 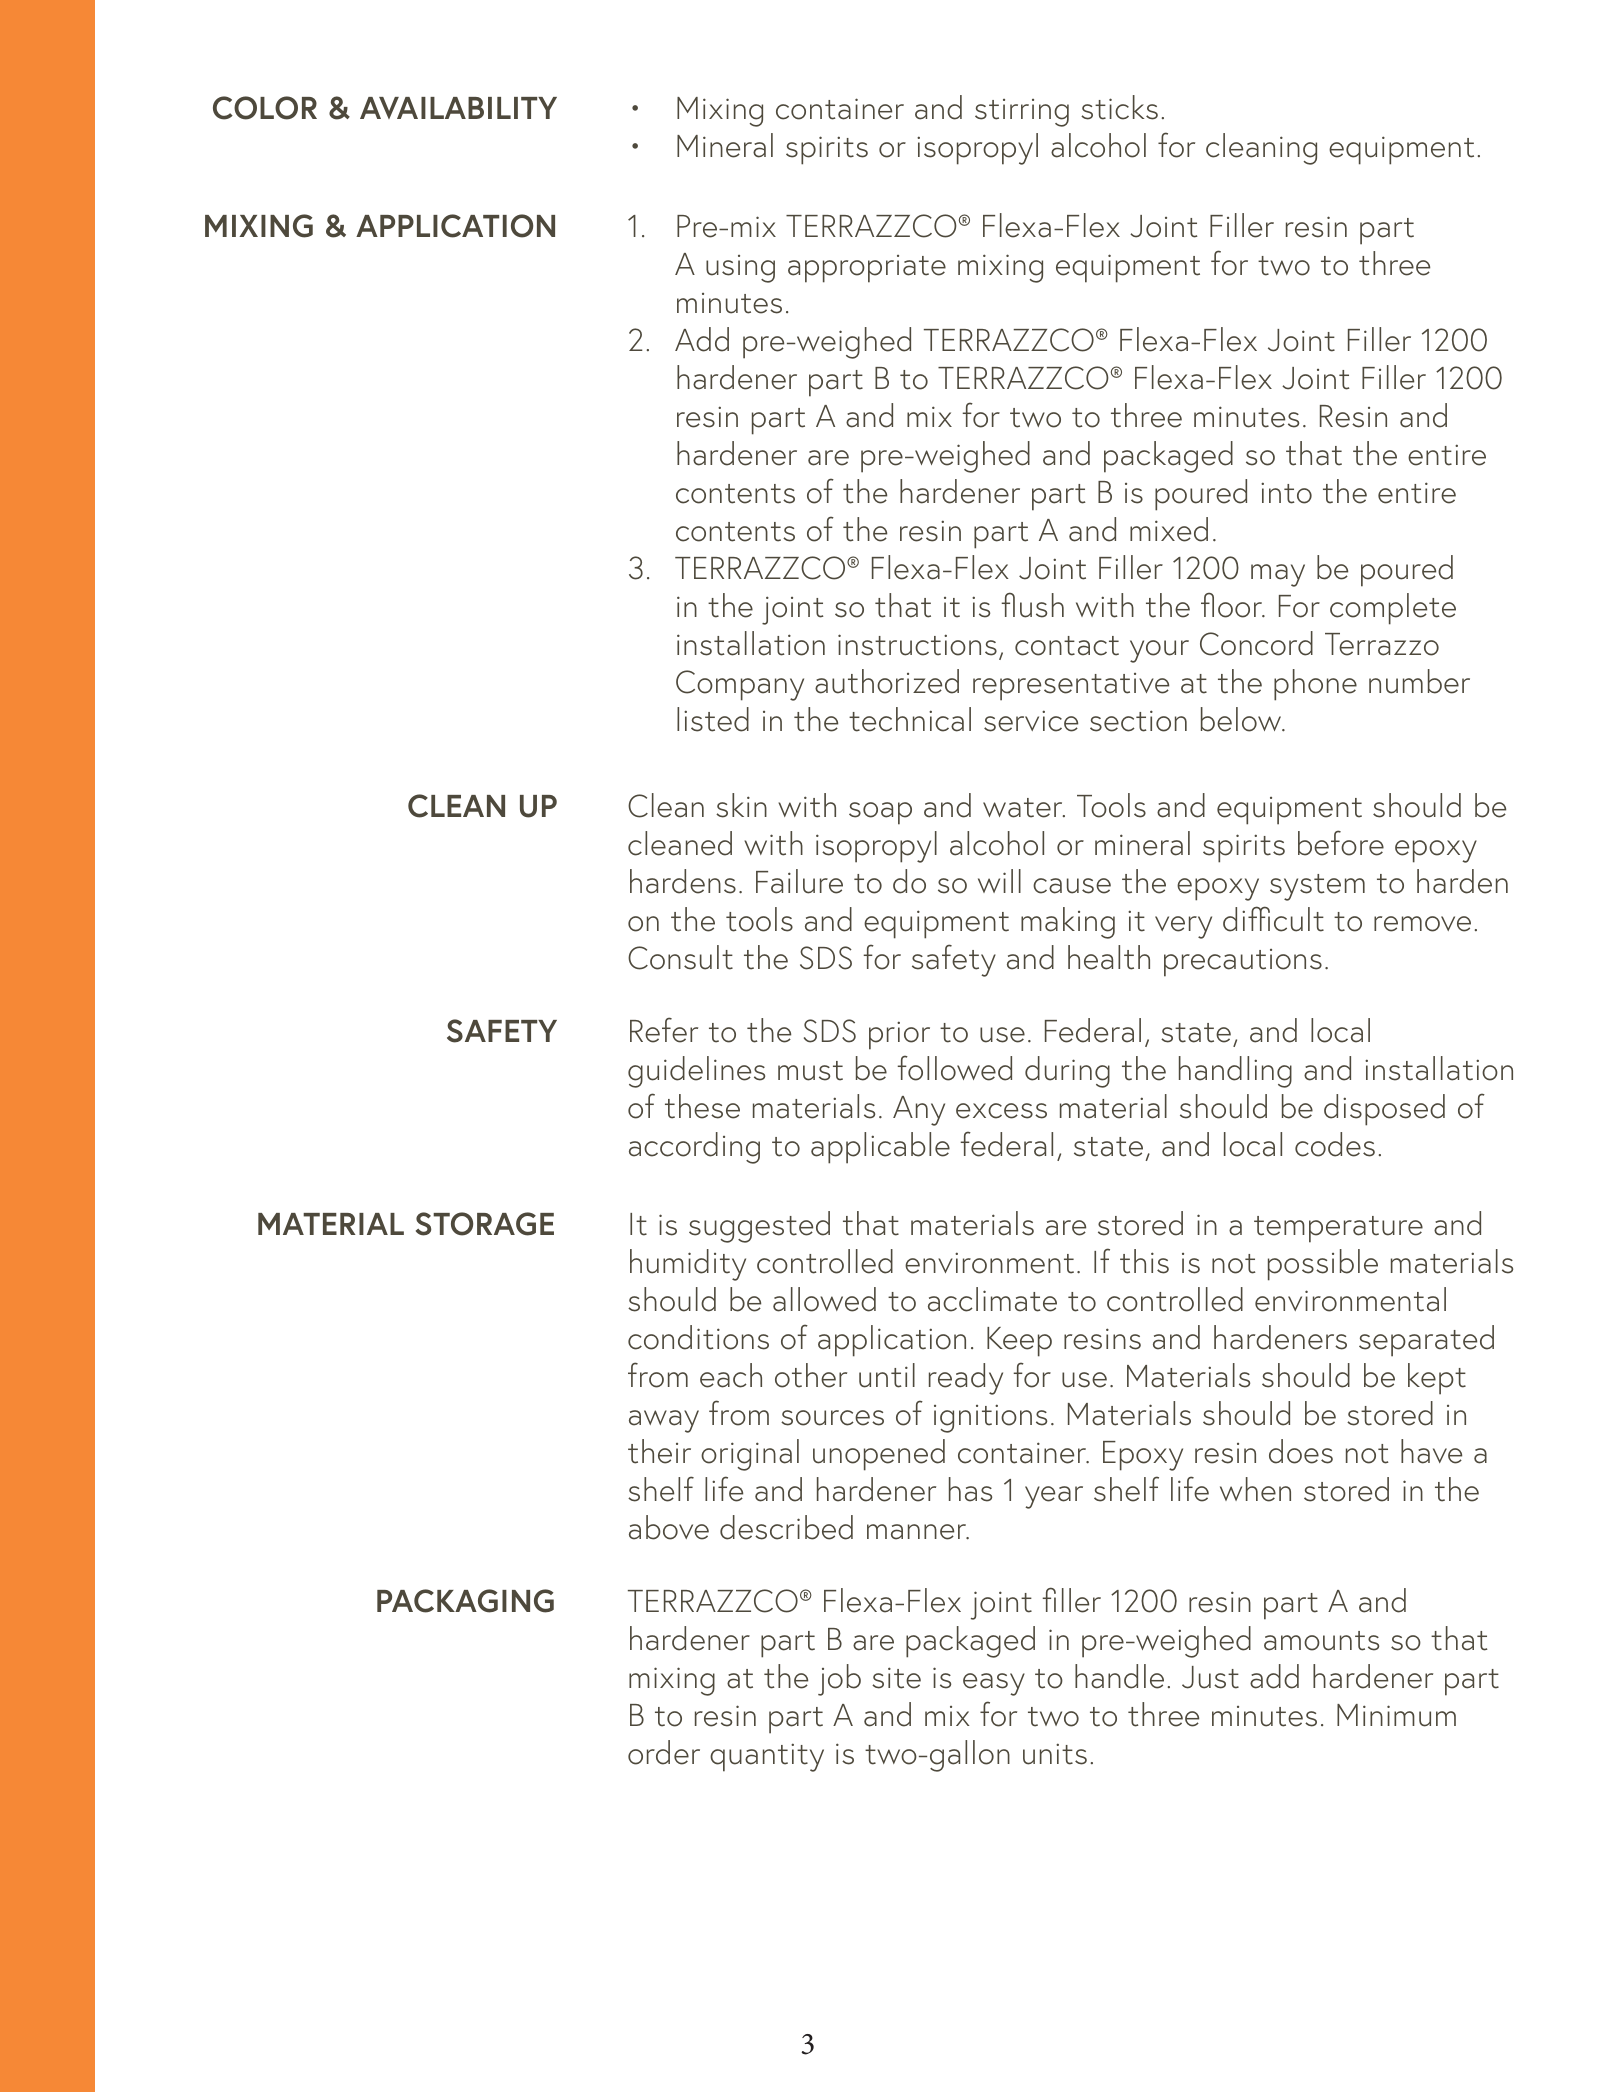 What do you see at coordinates (680, 957) in the image?
I see `Consult` at bounding box center [680, 957].
